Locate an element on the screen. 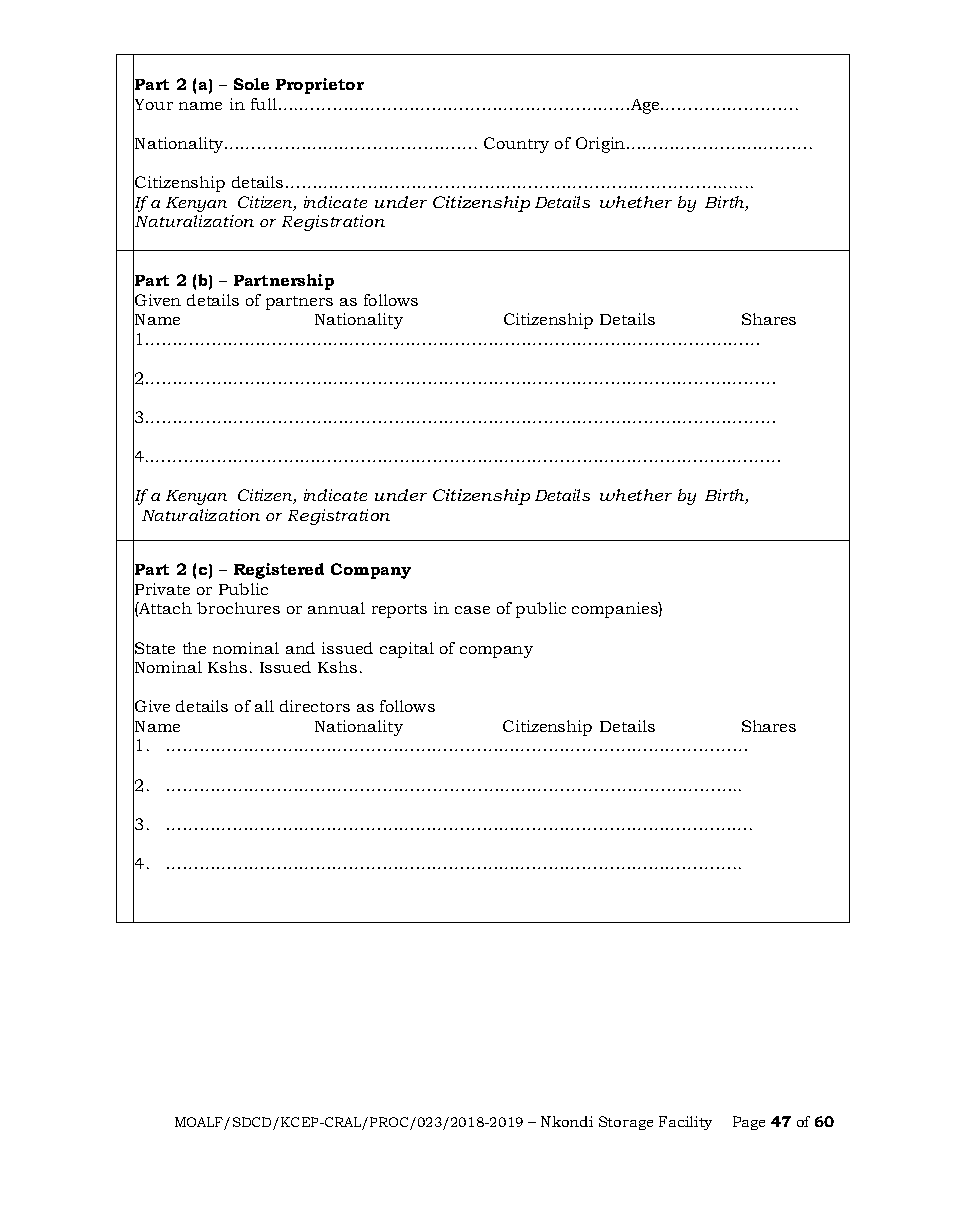 This screenshot has width=980, height=1221. directors is located at coordinates (315, 706).
